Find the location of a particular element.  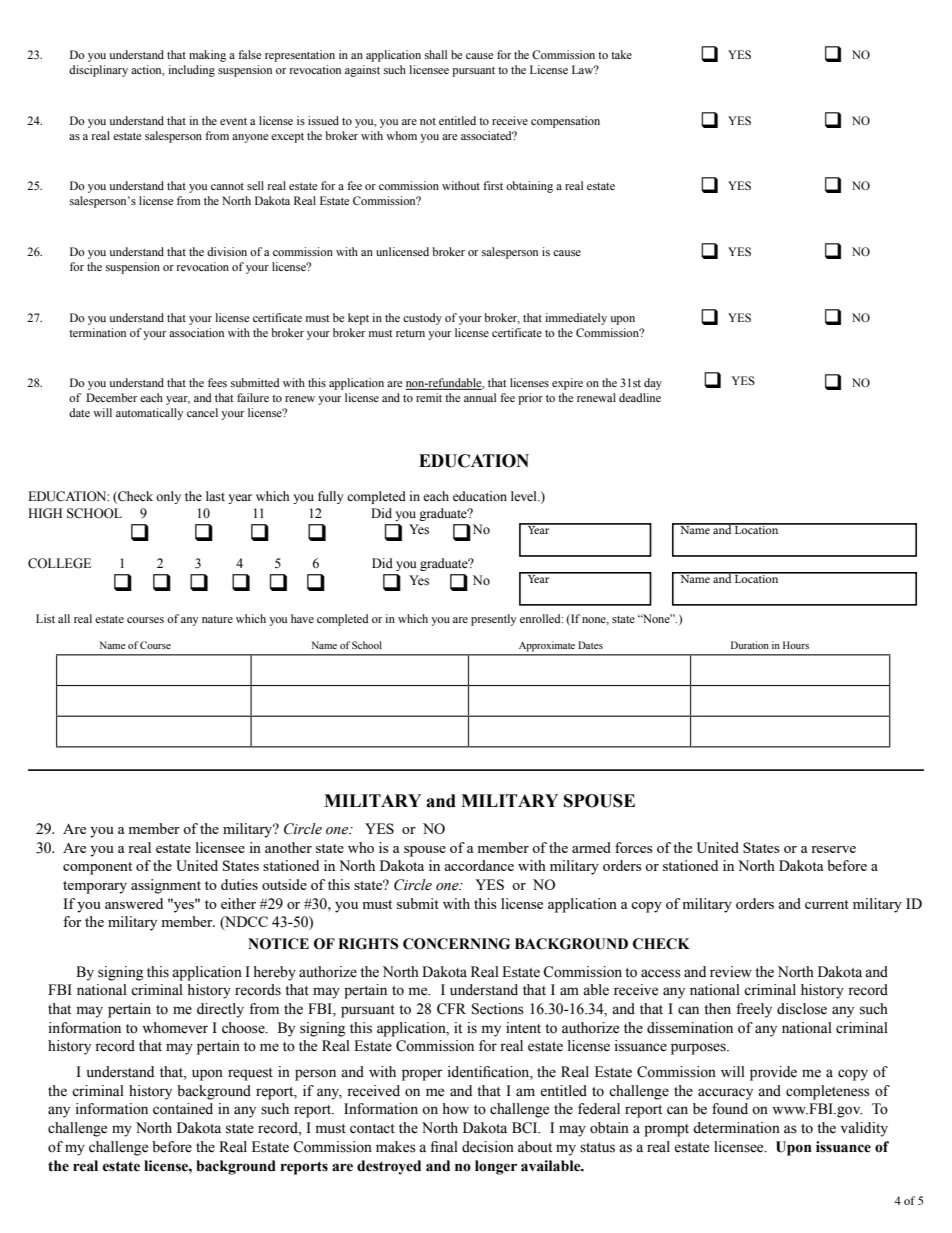

only is located at coordinates (168, 497).
